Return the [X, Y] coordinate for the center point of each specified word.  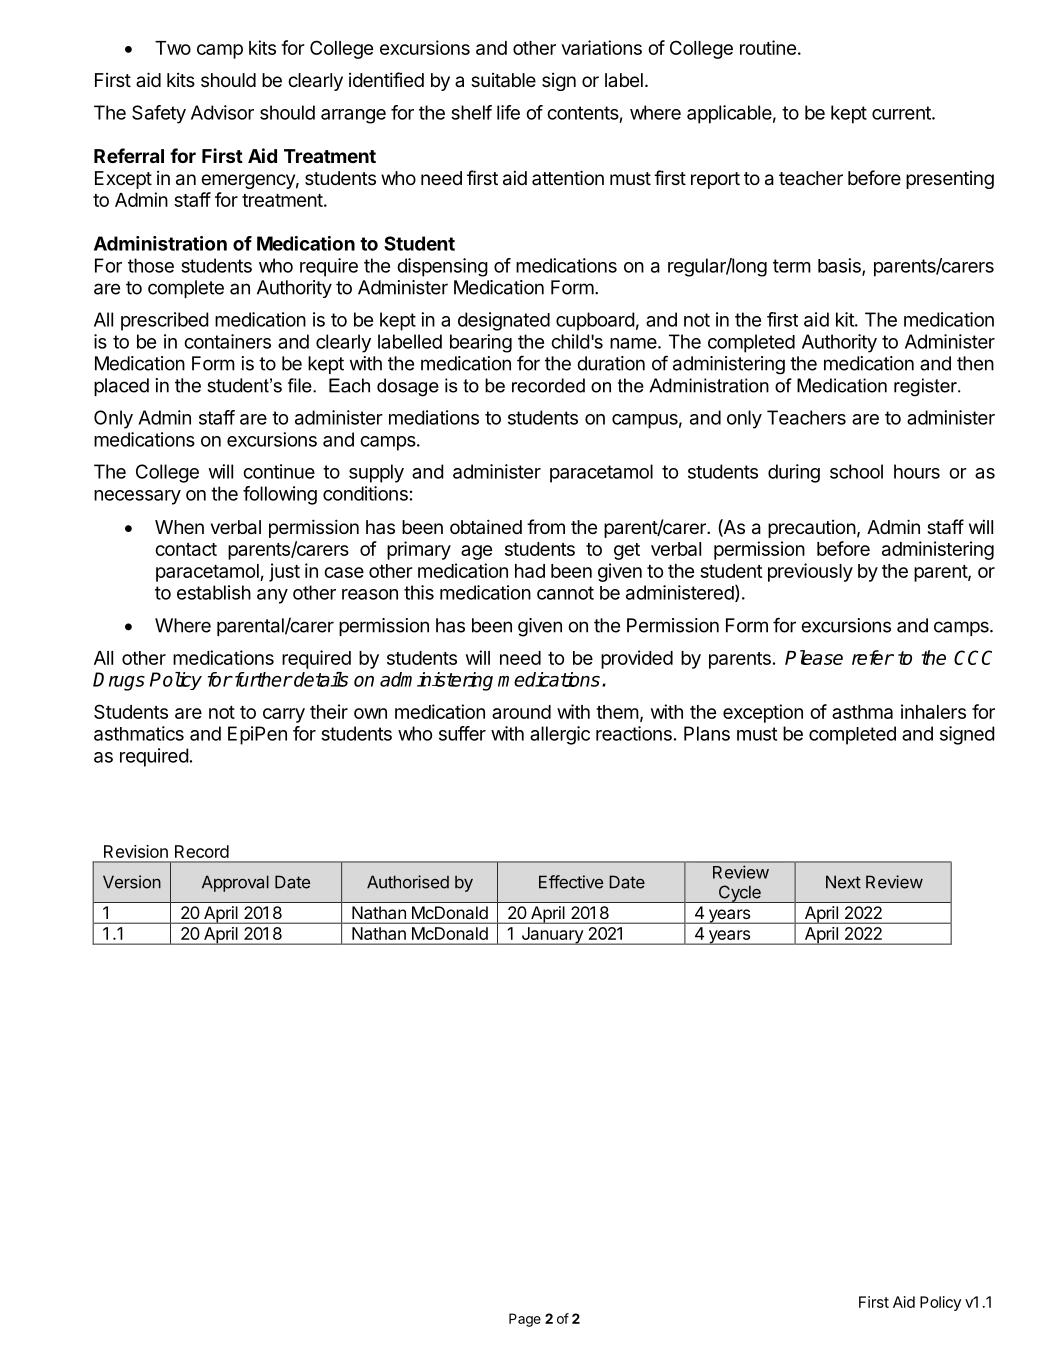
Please [814, 657]
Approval [235, 883]
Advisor [222, 112]
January [552, 936]
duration [611, 363]
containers [227, 341]
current [902, 113]
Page [525, 1320]
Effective [571, 882]
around [521, 712]
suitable [503, 80]
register [926, 387]
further [262, 679]
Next [843, 882]
